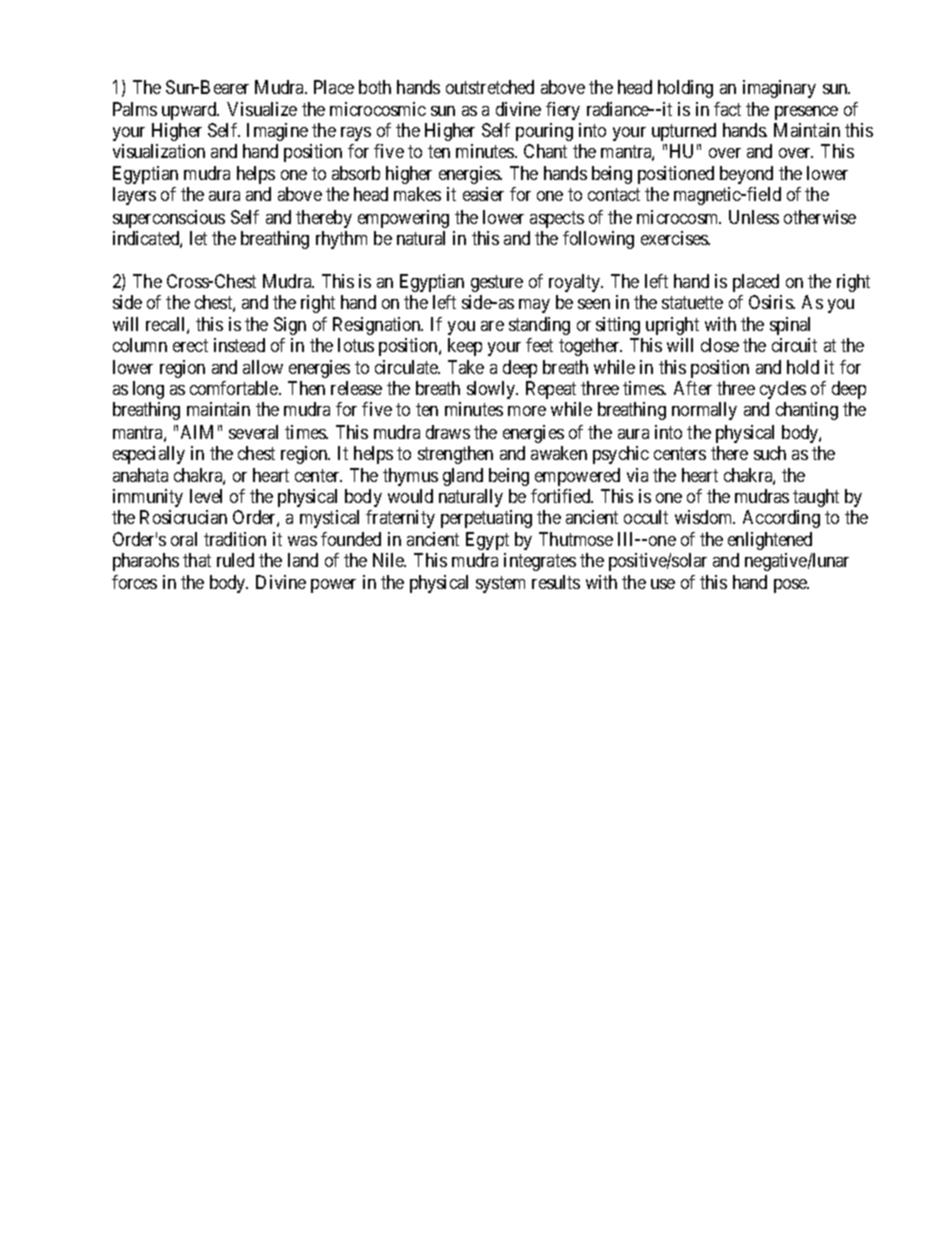 The height and width of the screenshot is (1233, 952). Describe the element at coordinates (727, 109) in the screenshot. I see `fact` at that location.
